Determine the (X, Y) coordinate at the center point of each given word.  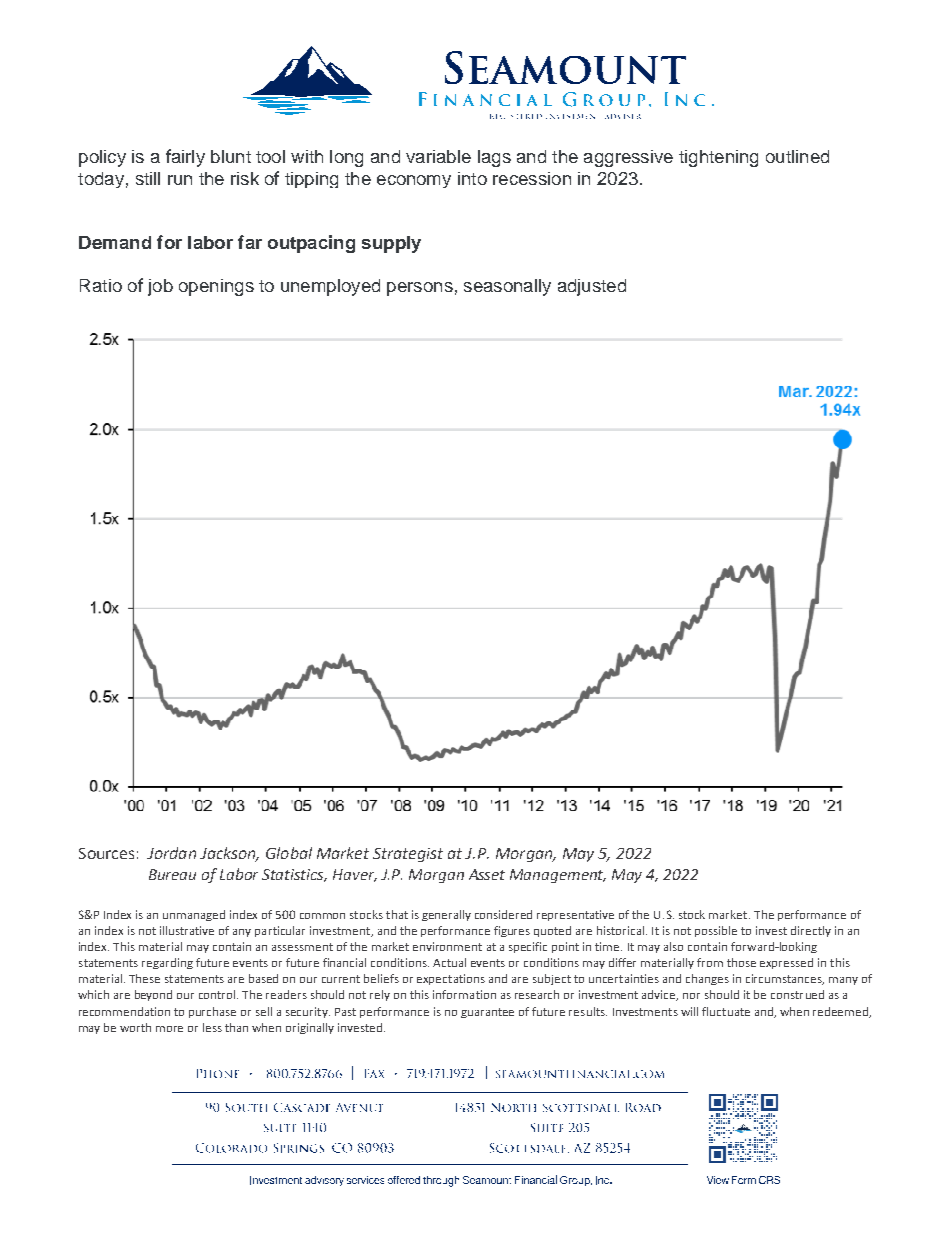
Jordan (171, 853)
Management (558, 876)
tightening (718, 158)
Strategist (408, 855)
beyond (153, 995)
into (472, 178)
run (180, 180)
